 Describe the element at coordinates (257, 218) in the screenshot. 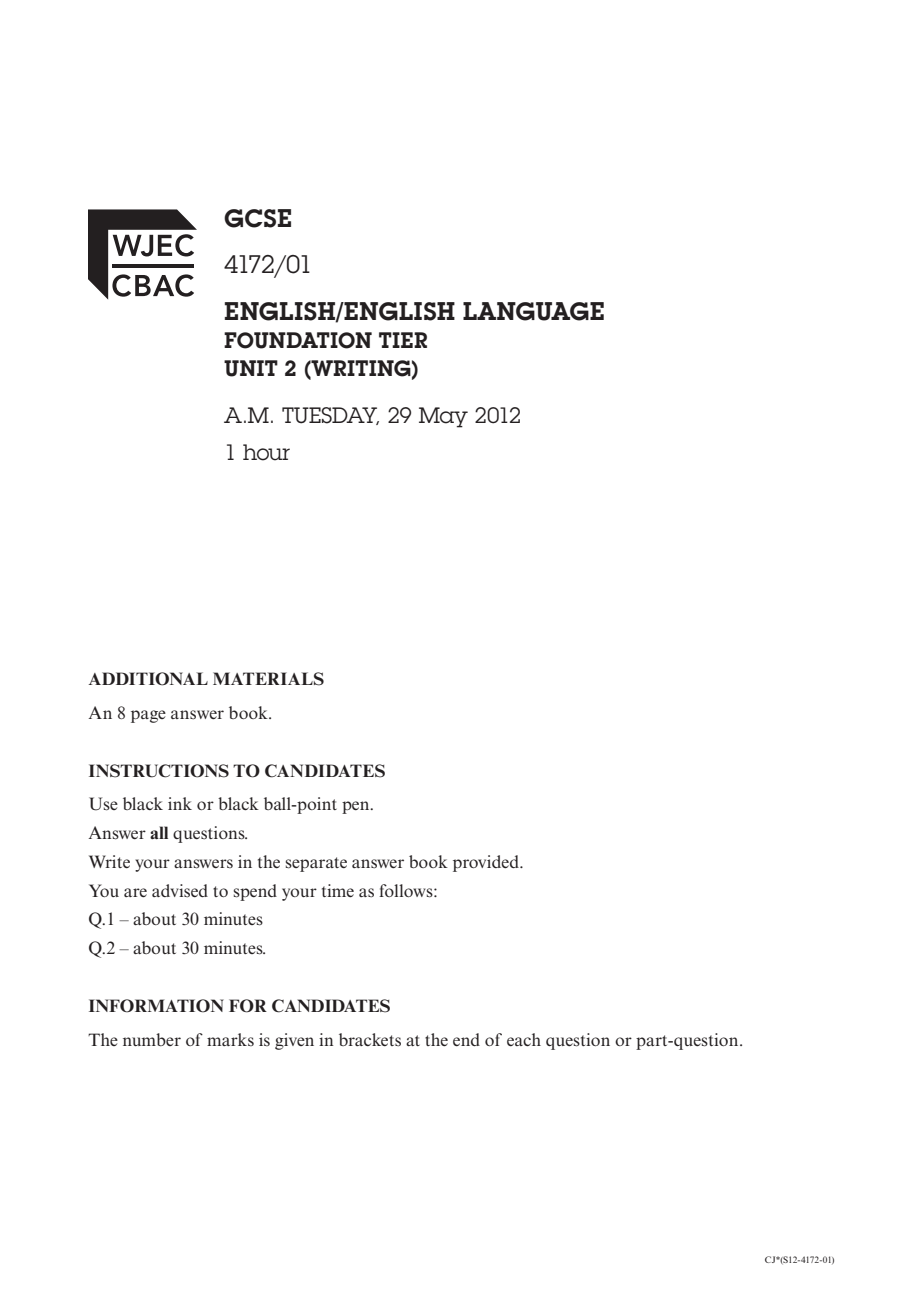

I see `GCSE` at that location.
